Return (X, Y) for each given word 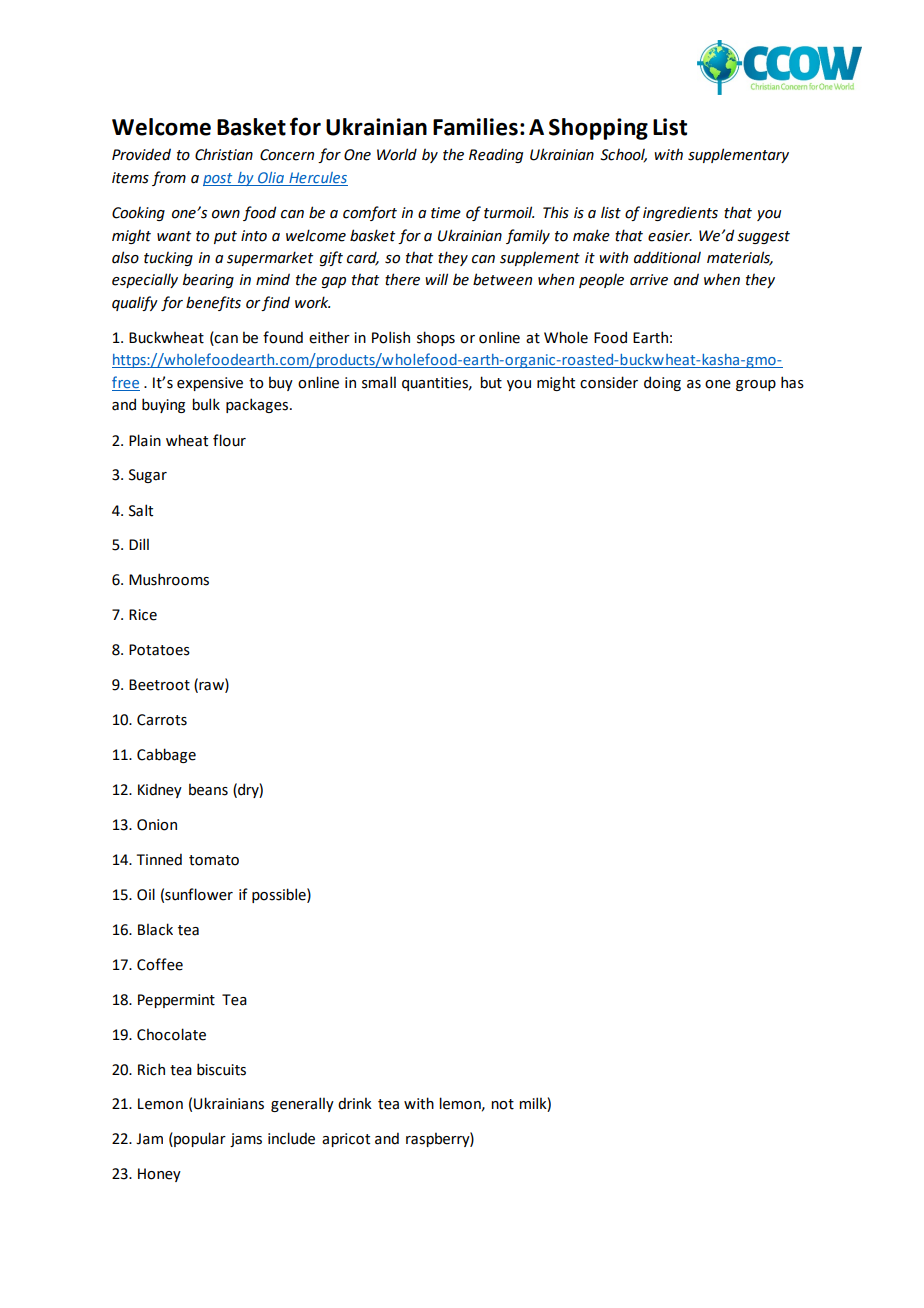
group (756, 385)
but (491, 382)
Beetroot (159, 685)
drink (355, 1103)
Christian (224, 154)
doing (662, 383)
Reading (496, 155)
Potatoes (159, 650)
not (502, 1104)
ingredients (680, 213)
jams (246, 1140)
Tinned (159, 859)
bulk (206, 404)
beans (208, 789)
